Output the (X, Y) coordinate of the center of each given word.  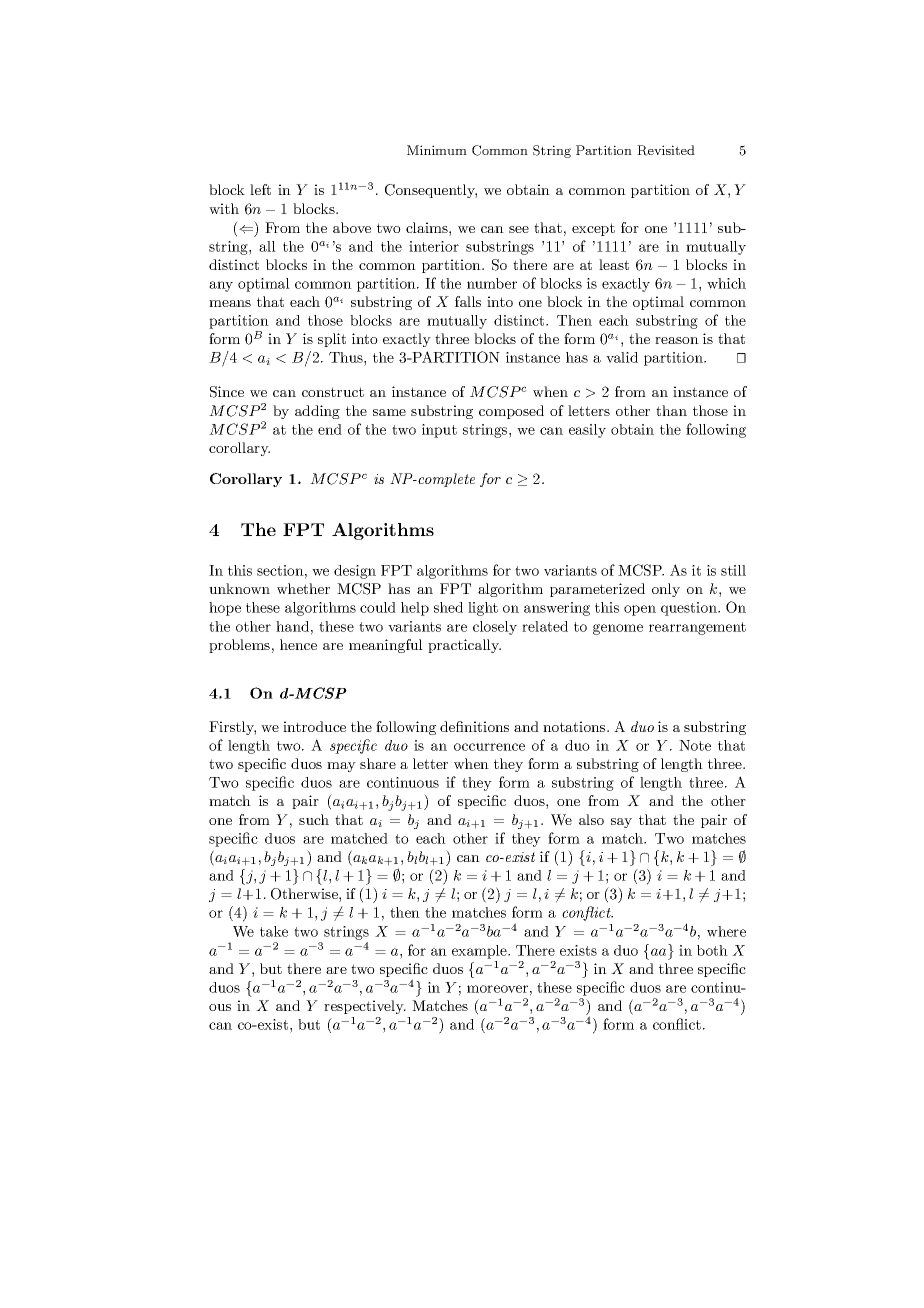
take (274, 931)
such (314, 819)
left (260, 189)
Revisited (666, 150)
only (666, 590)
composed (511, 412)
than (671, 410)
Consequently (431, 191)
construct (333, 392)
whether (303, 588)
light (483, 609)
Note (695, 745)
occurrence (489, 747)
